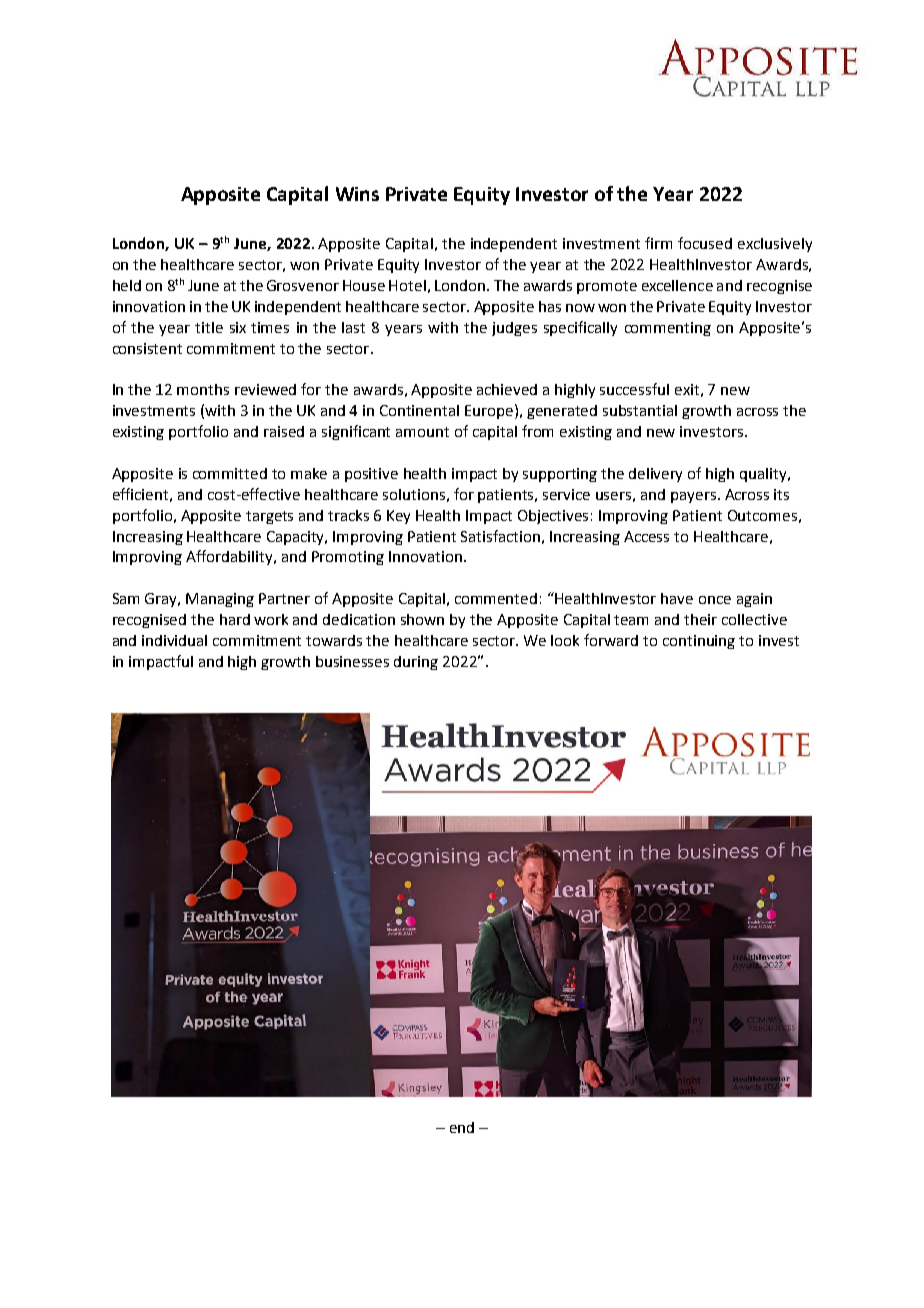 Image resolution: width=924 pixels, height=1308 pixels. What do you see at coordinates (668, 329) in the page?
I see `commenting` at bounding box center [668, 329].
